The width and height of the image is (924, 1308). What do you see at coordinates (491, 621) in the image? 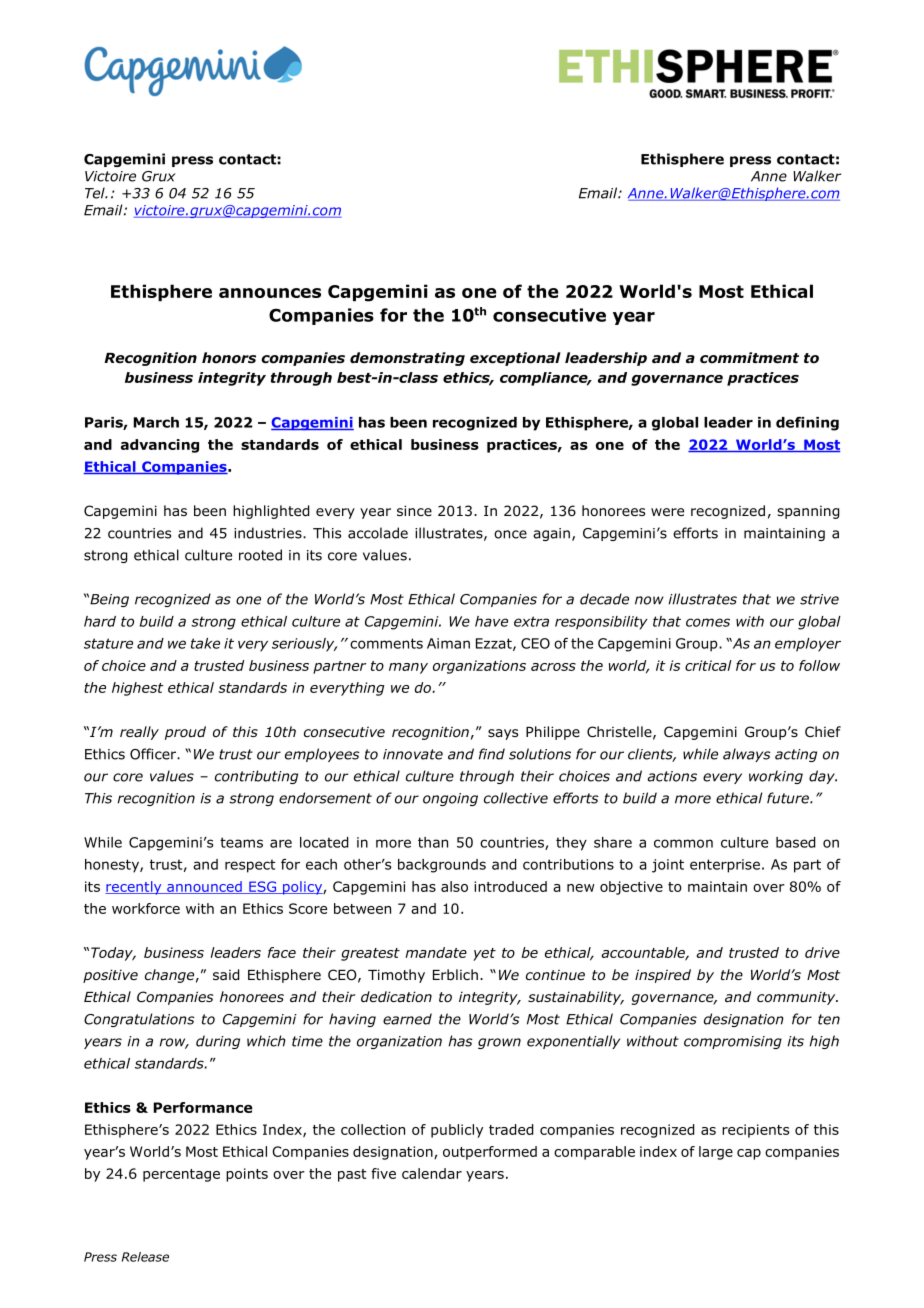
I see `have` at bounding box center [491, 621].
